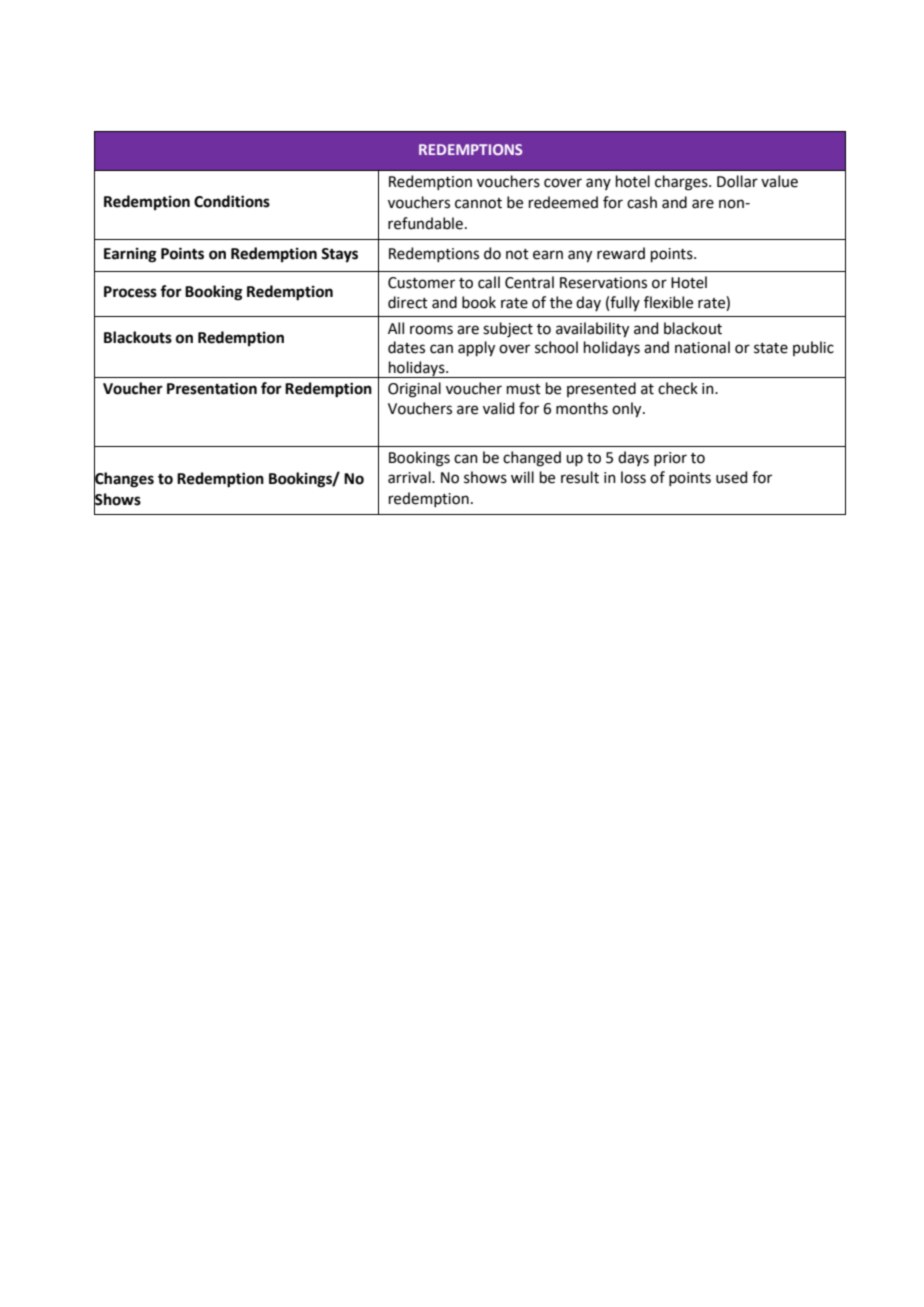 The width and height of the document is (924, 1307). Describe the element at coordinates (678, 388) in the document. I see `check` at that location.
